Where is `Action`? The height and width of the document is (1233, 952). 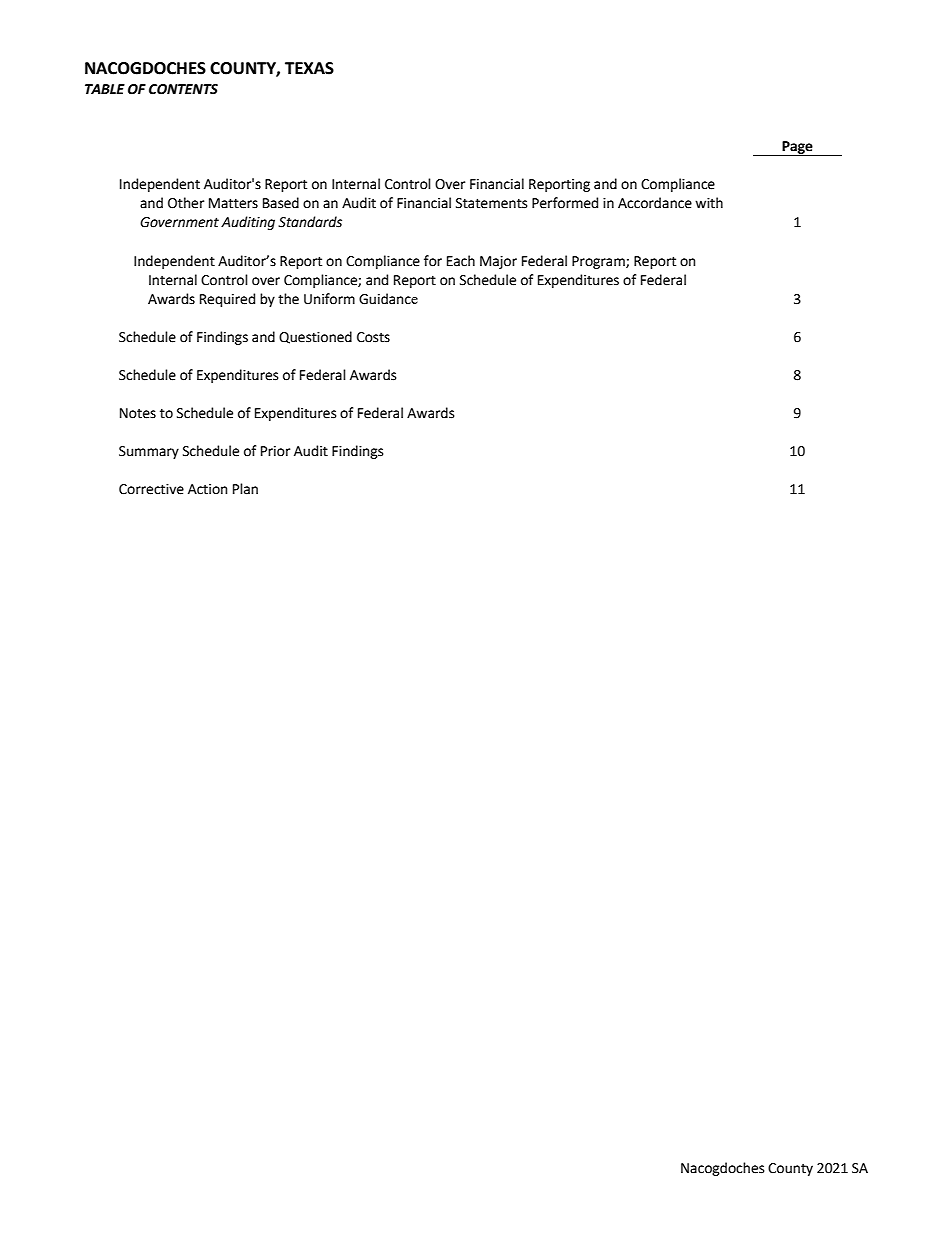 Action is located at coordinates (207, 489).
